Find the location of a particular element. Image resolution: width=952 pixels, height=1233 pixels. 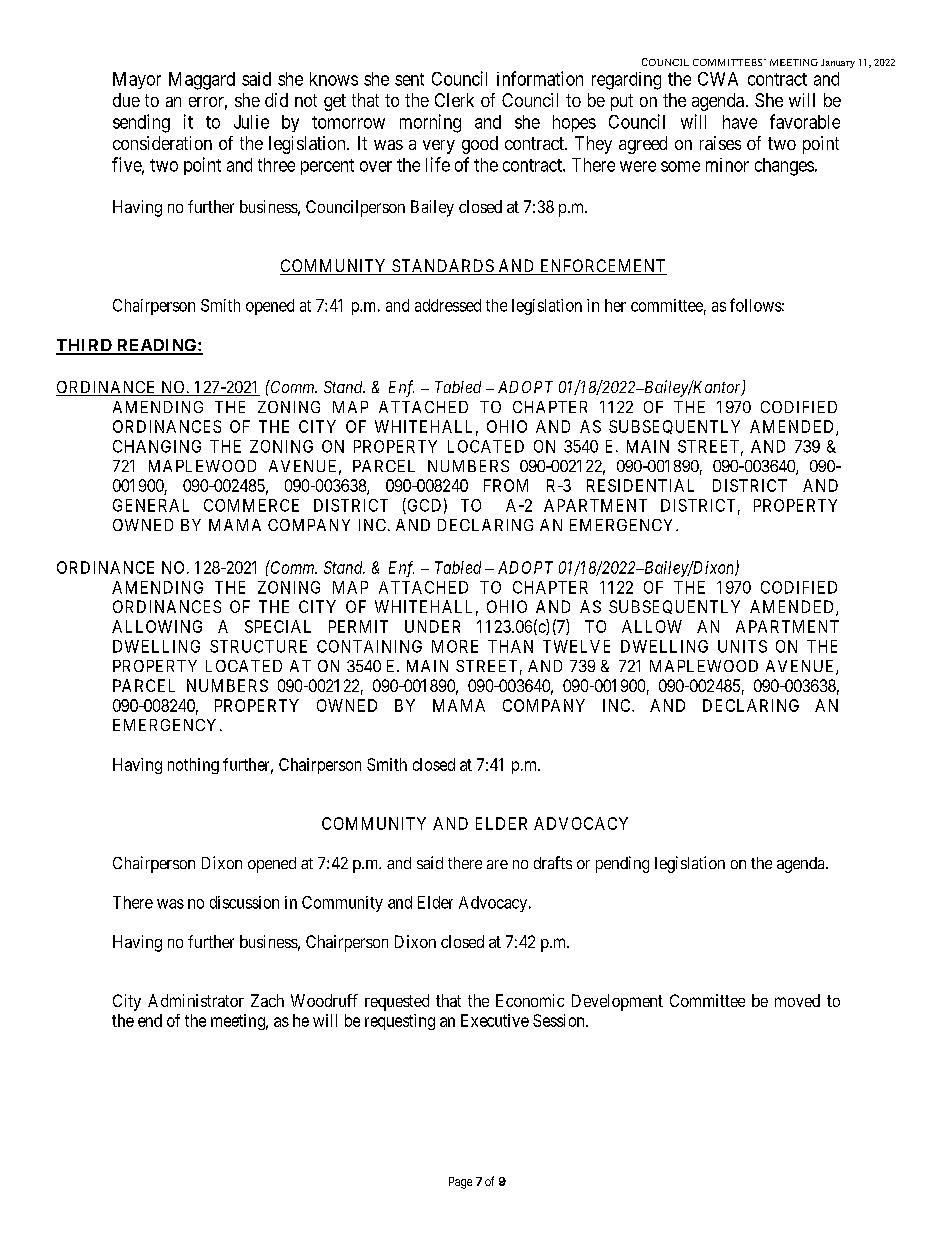

ENFORCEMENT is located at coordinates (602, 267).
